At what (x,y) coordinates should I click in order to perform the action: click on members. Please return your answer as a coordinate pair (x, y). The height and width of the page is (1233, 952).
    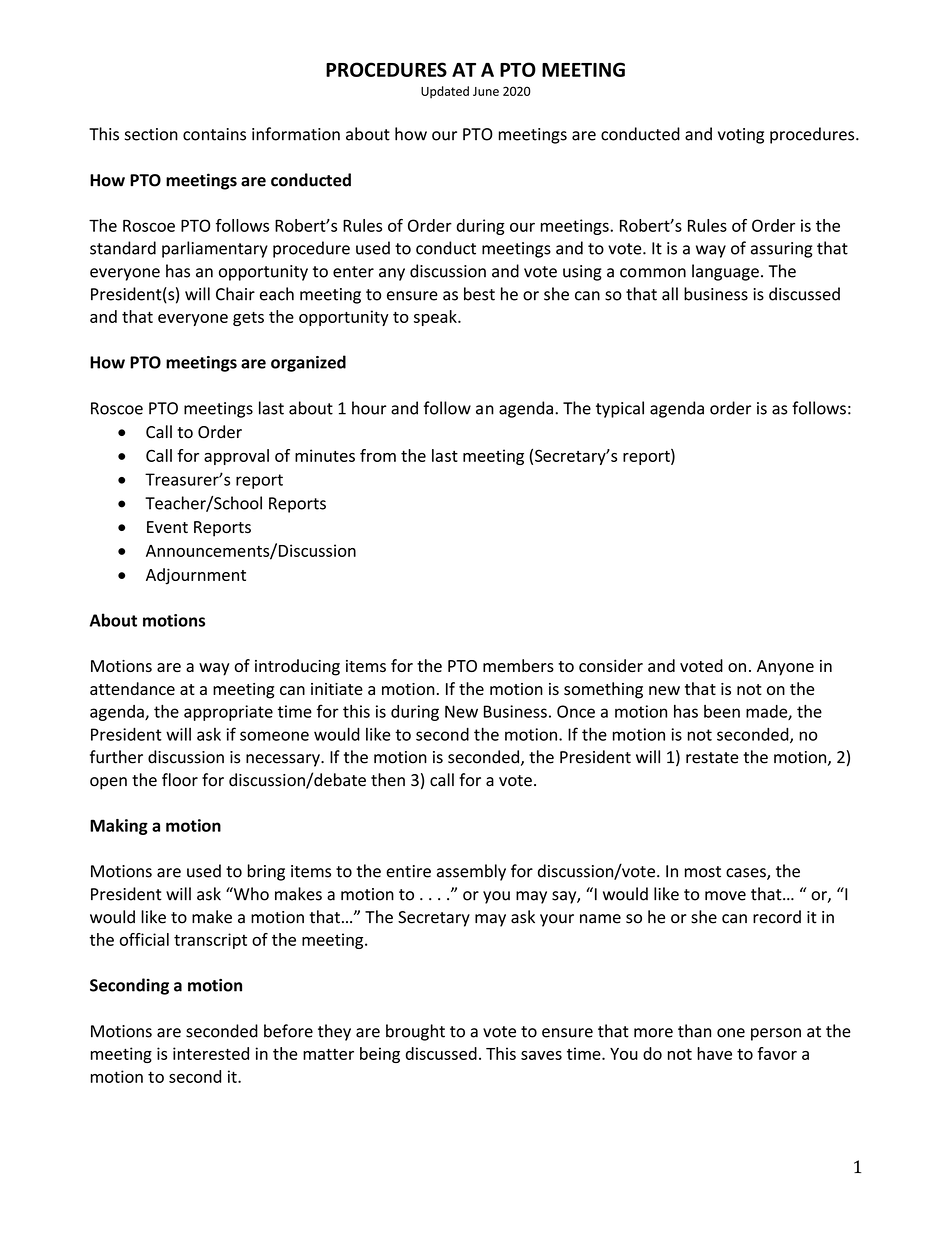
    Looking at the image, I should click on (518, 665).
